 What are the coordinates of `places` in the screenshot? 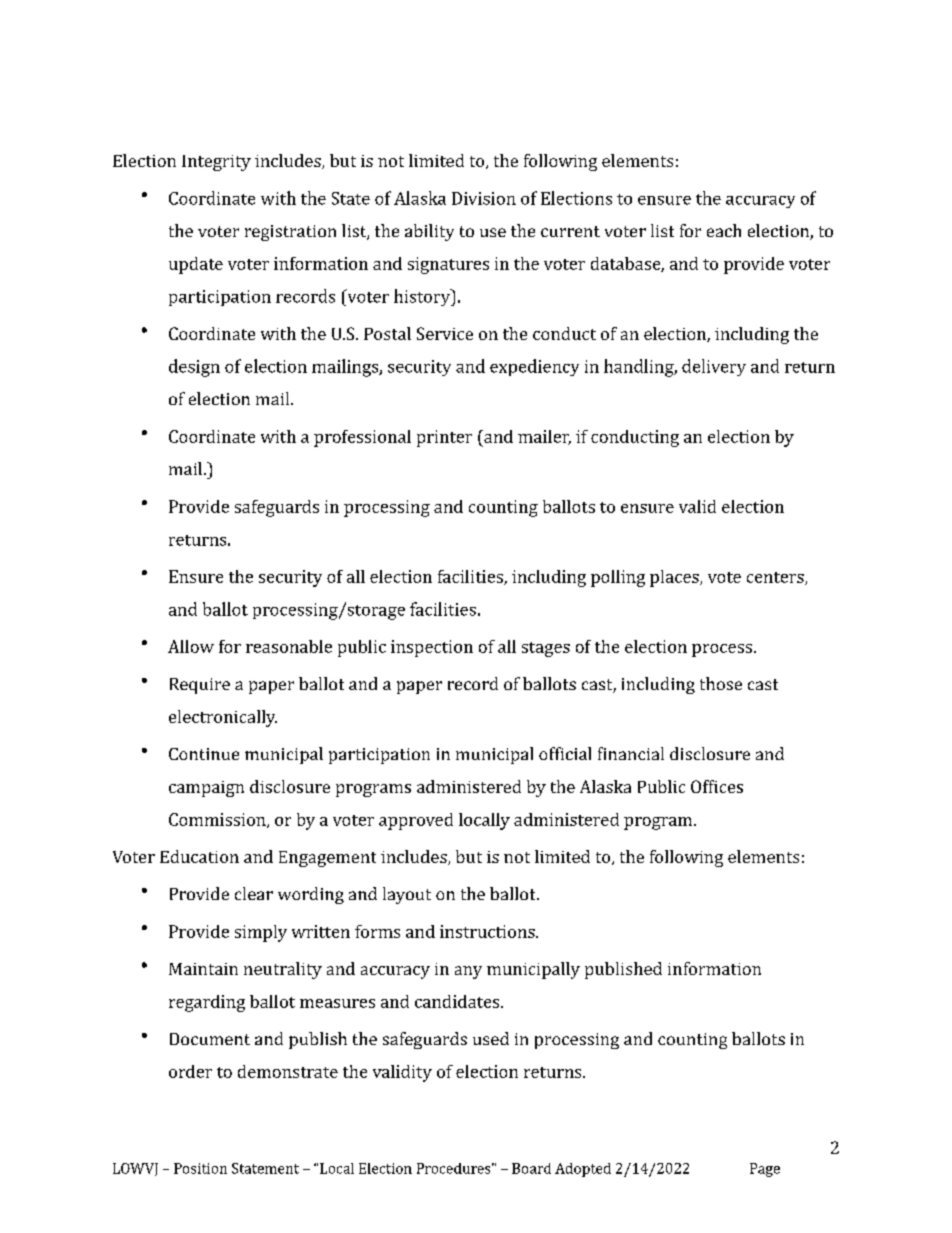 It's located at (675, 578).
